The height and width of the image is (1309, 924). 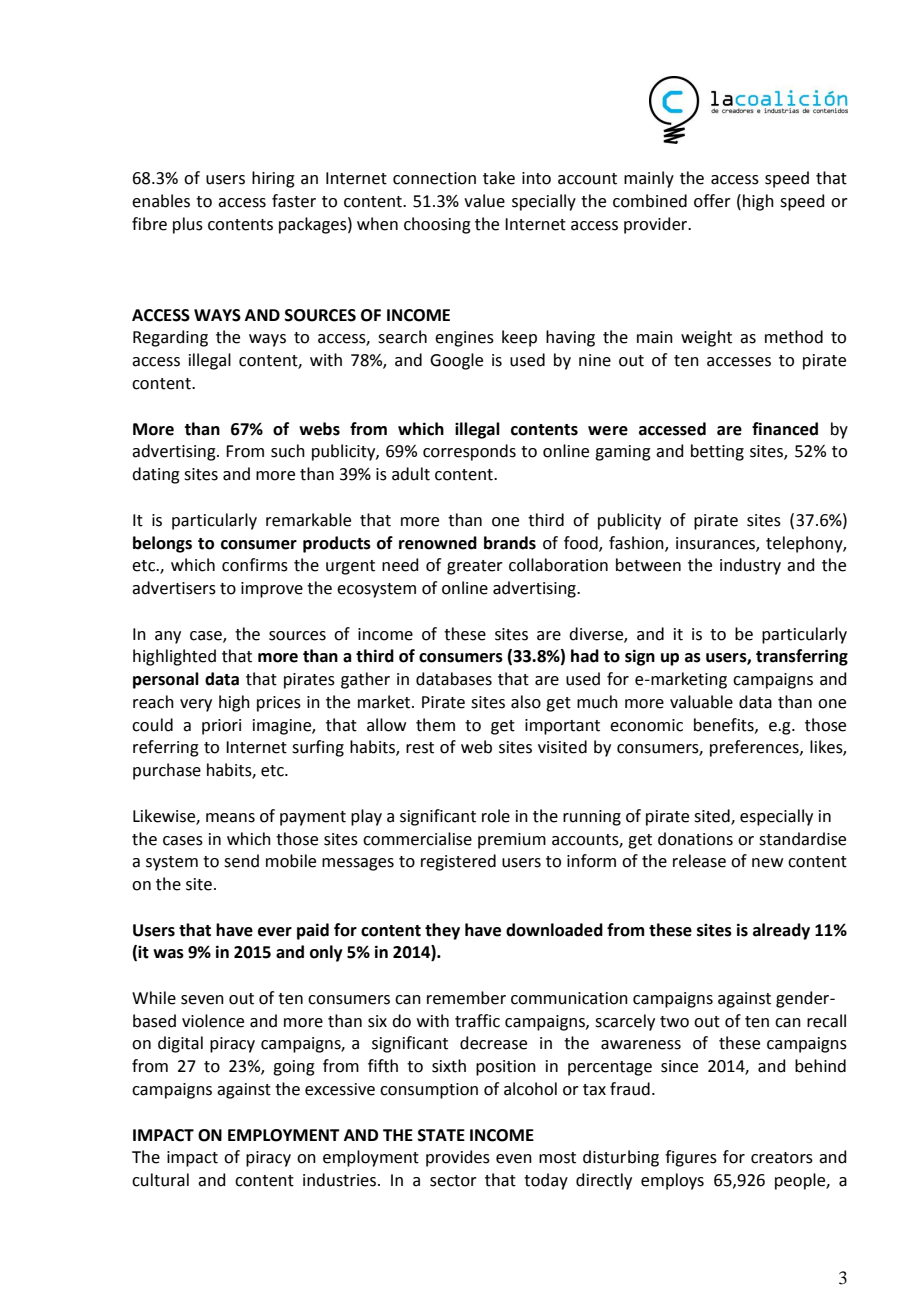 I want to click on plus, so click(x=188, y=225).
